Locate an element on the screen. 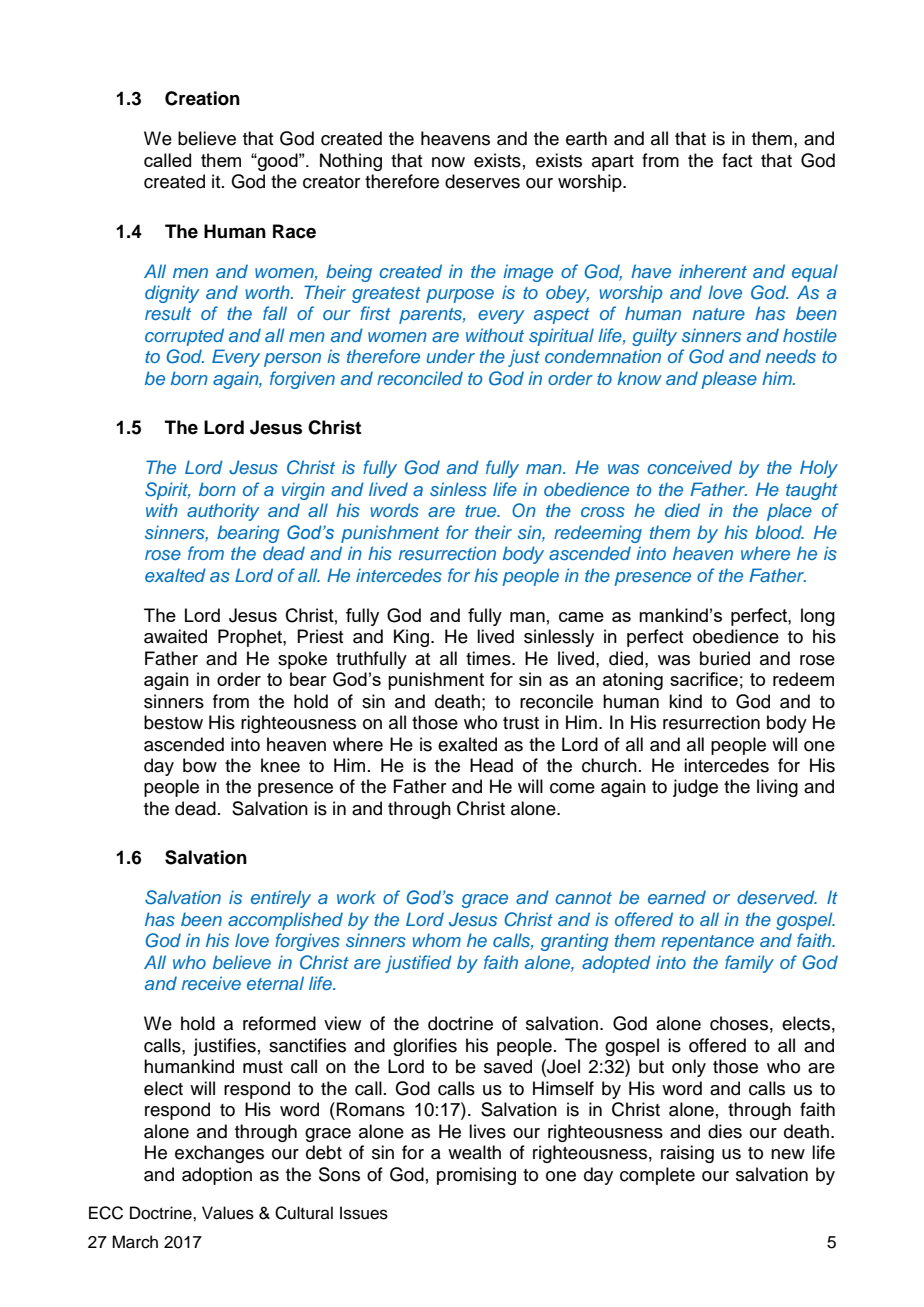 The height and width of the screenshot is (1307, 924). promising is located at coordinates (476, 1176).
